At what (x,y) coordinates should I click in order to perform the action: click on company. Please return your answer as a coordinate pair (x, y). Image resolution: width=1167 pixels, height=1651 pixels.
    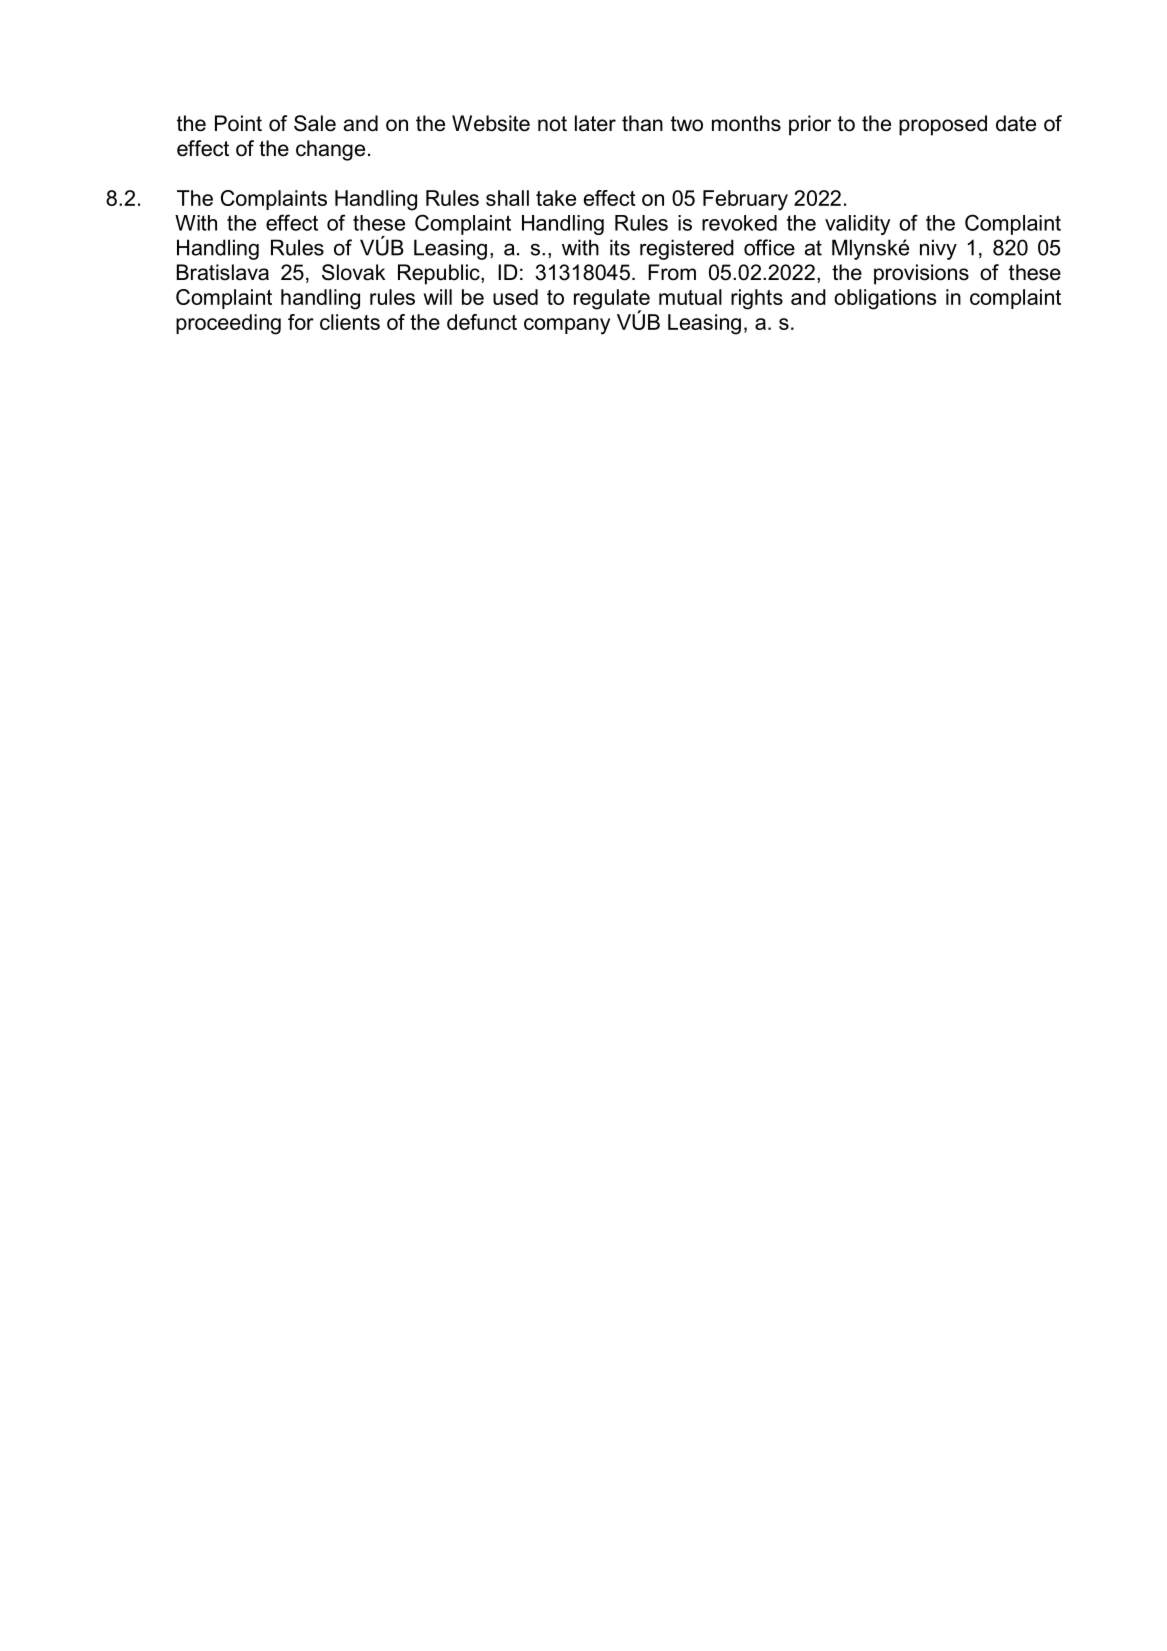
    Looking at the image, I should click on (567, 326).
